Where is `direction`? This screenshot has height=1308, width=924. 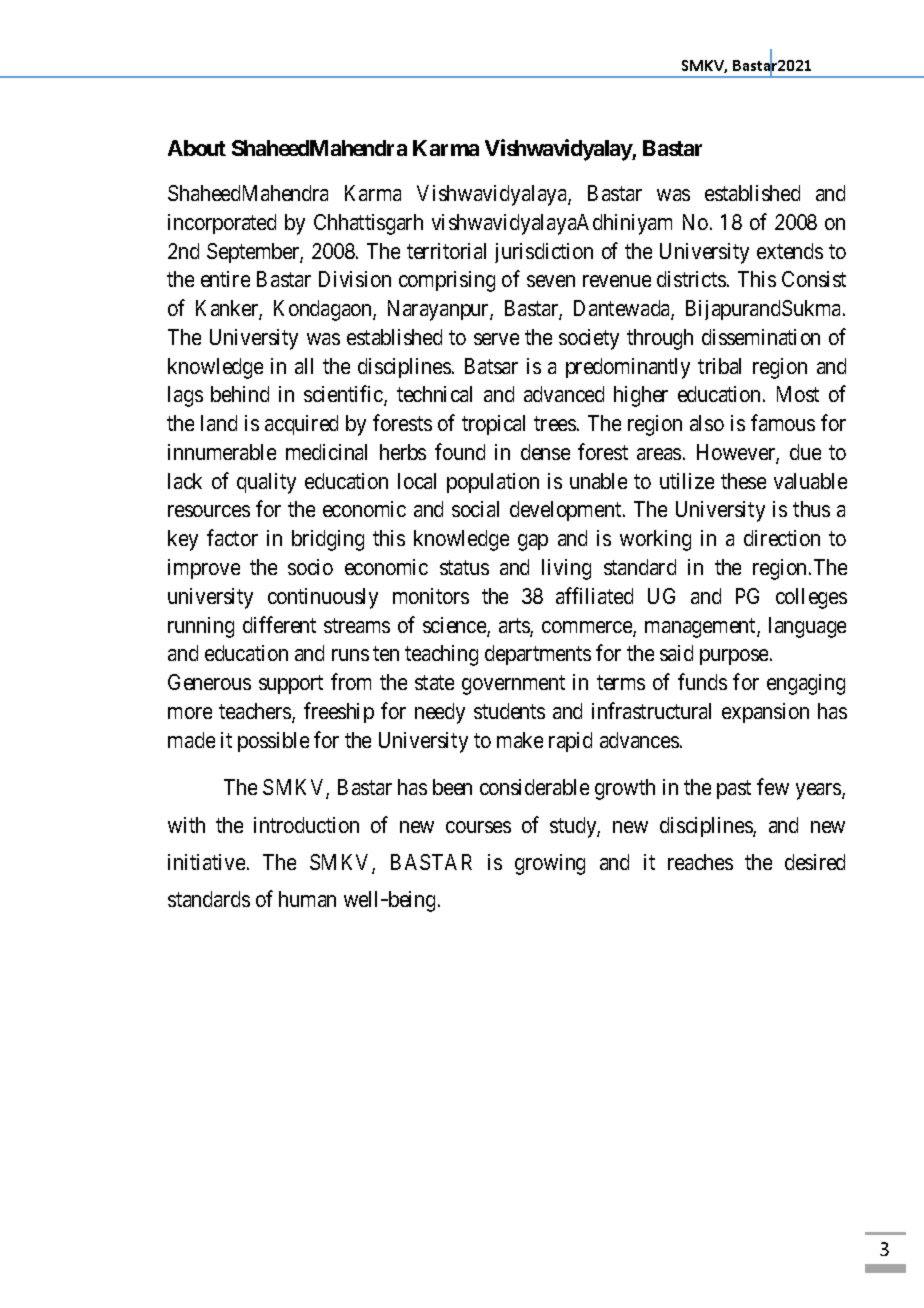
direction is located at coordinates (782, 538).
